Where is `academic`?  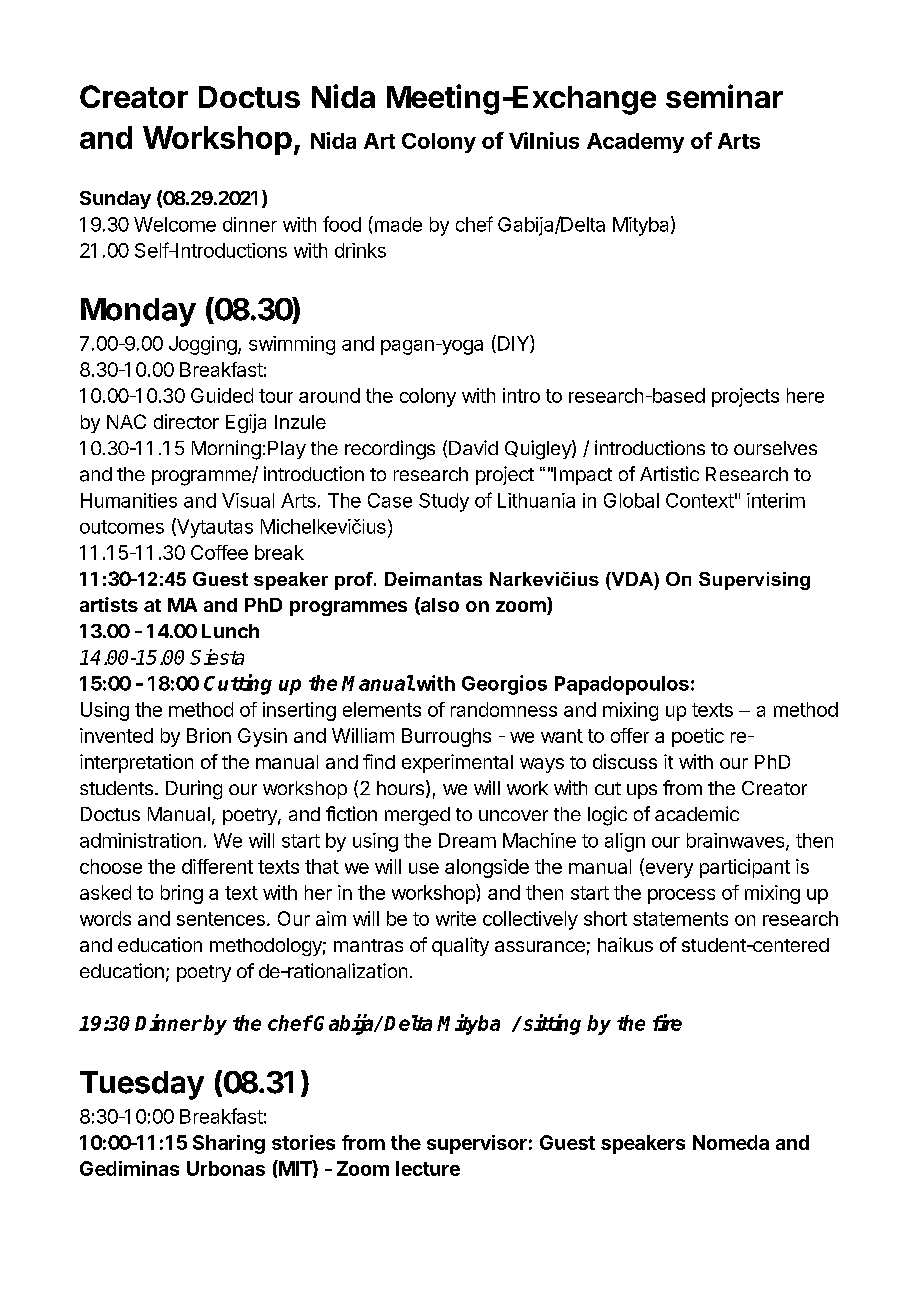 academic is located at coordinates (697, 813).
